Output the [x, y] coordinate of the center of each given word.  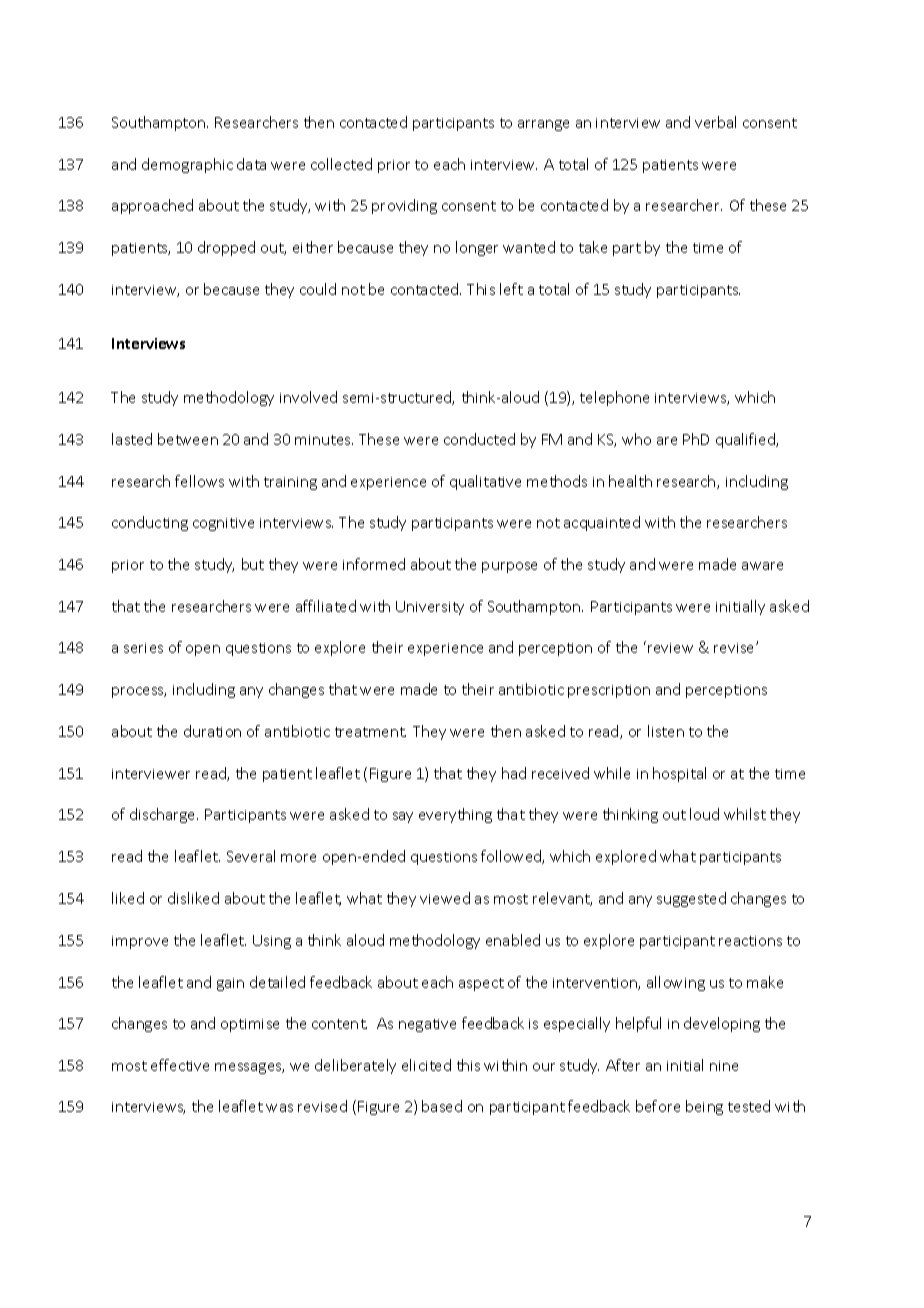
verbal [715, 122]
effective [180, 1065]
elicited [426, 1065]
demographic [187, 165]
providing [404, 206]
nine [724, 1066]
